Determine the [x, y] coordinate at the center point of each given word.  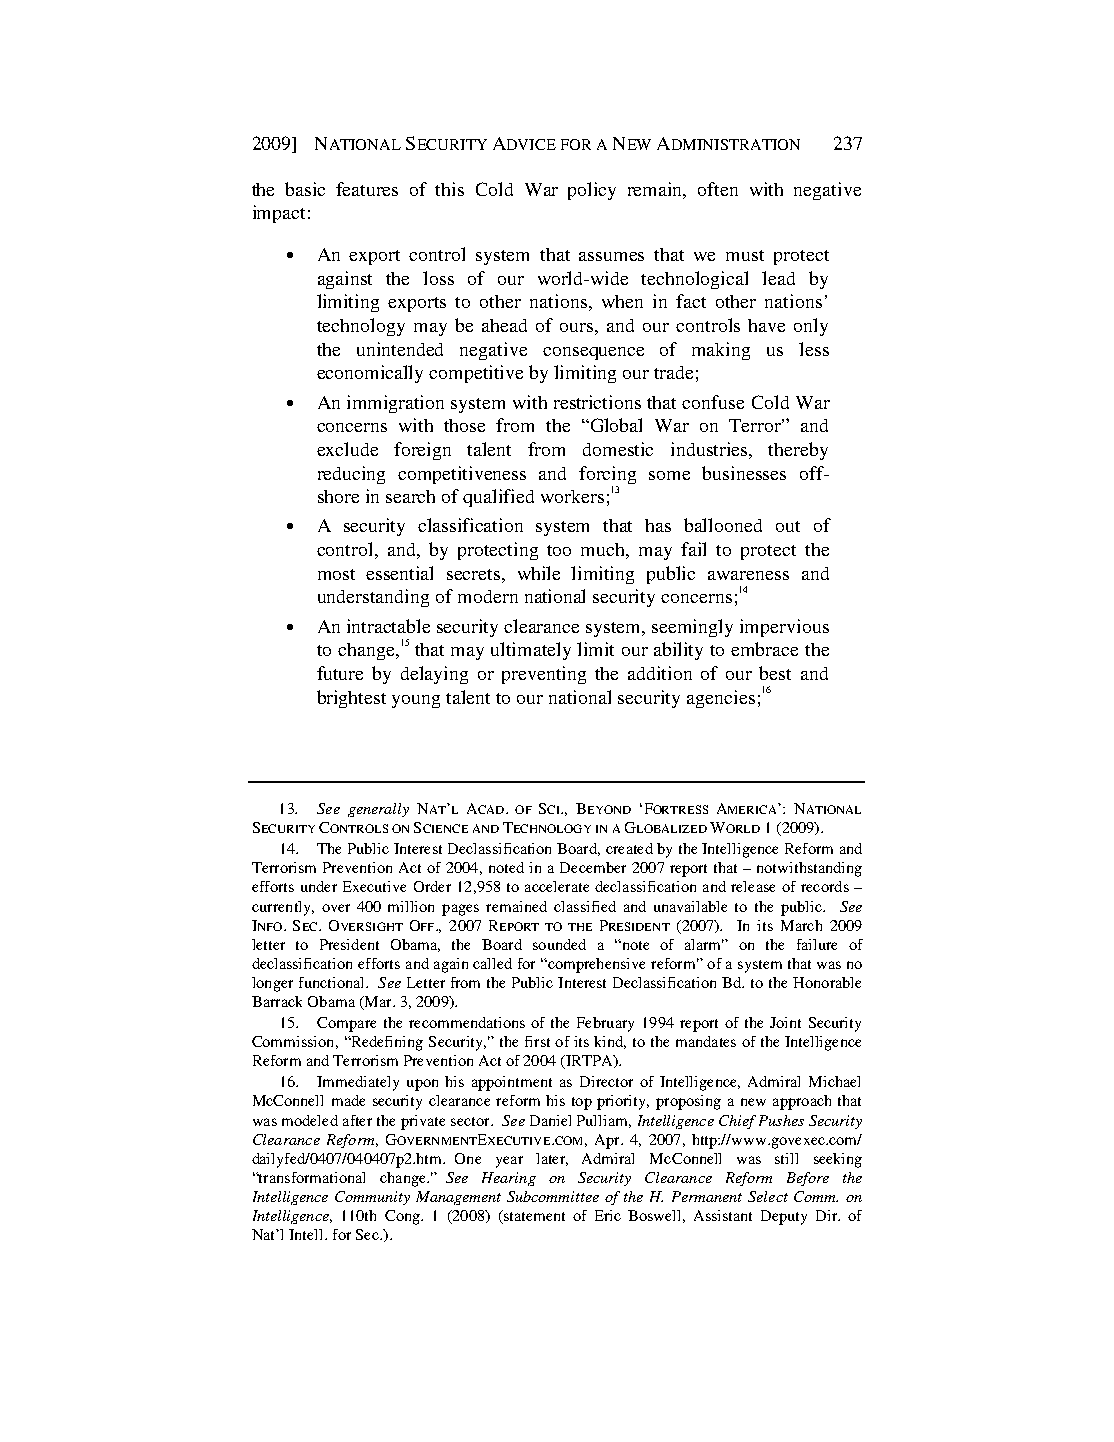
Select [768, 1196]
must [745, 255]
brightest [351, 699]
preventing [544, 675]
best [775, 673]
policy [592, 191]
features [367, 189]
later [552, 1159]
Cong [403, 1217]
